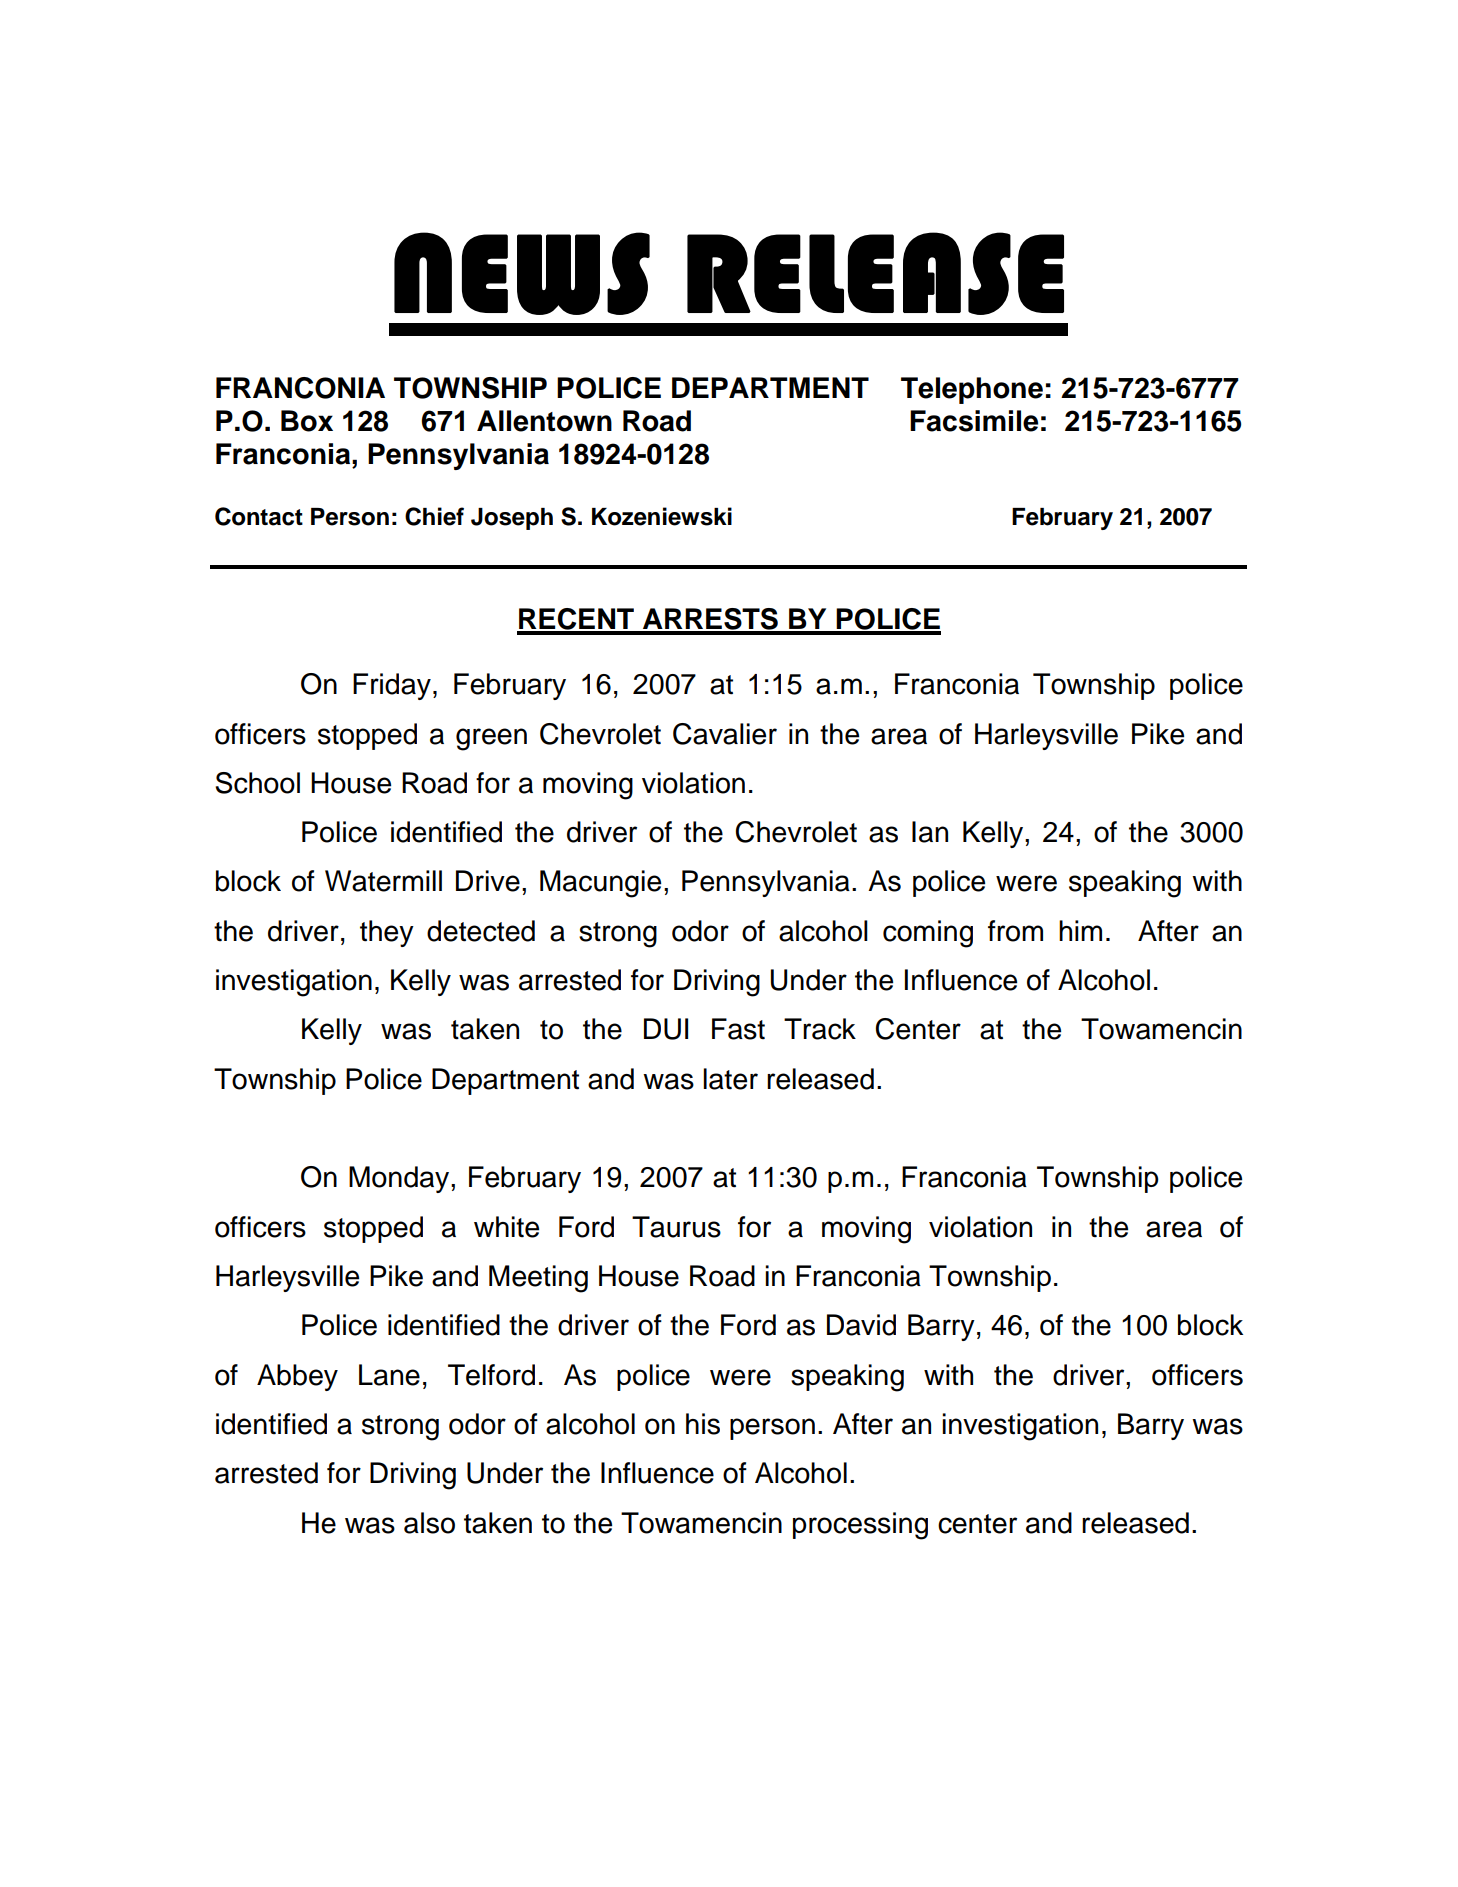  I want to click on they, so click(387, 933).
